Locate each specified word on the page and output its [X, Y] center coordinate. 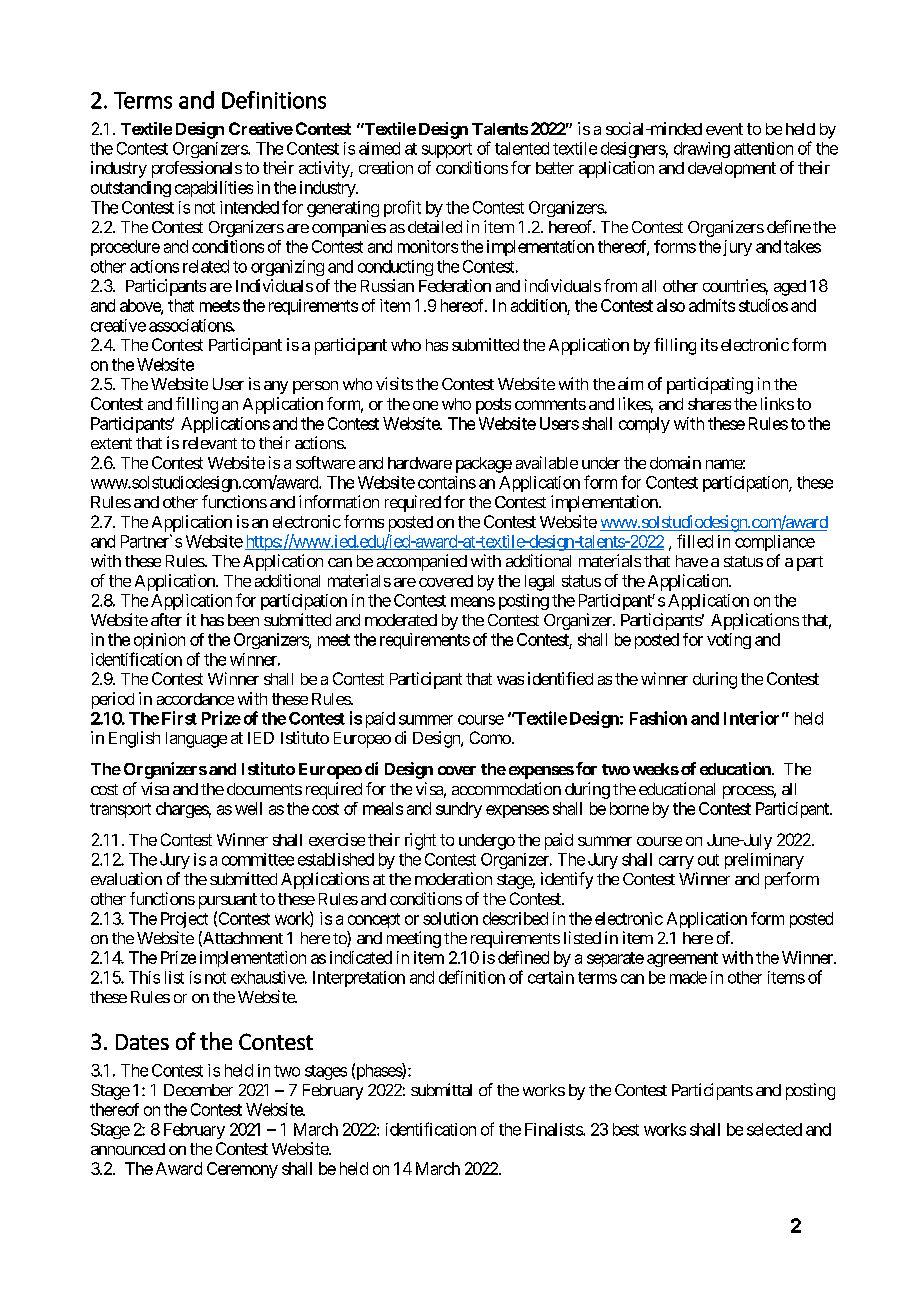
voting [729, 641]
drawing [702, 150]
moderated [401, 620]
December [198, 1090]
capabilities [214, 189]
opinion [159, 641]
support [447, 150]
